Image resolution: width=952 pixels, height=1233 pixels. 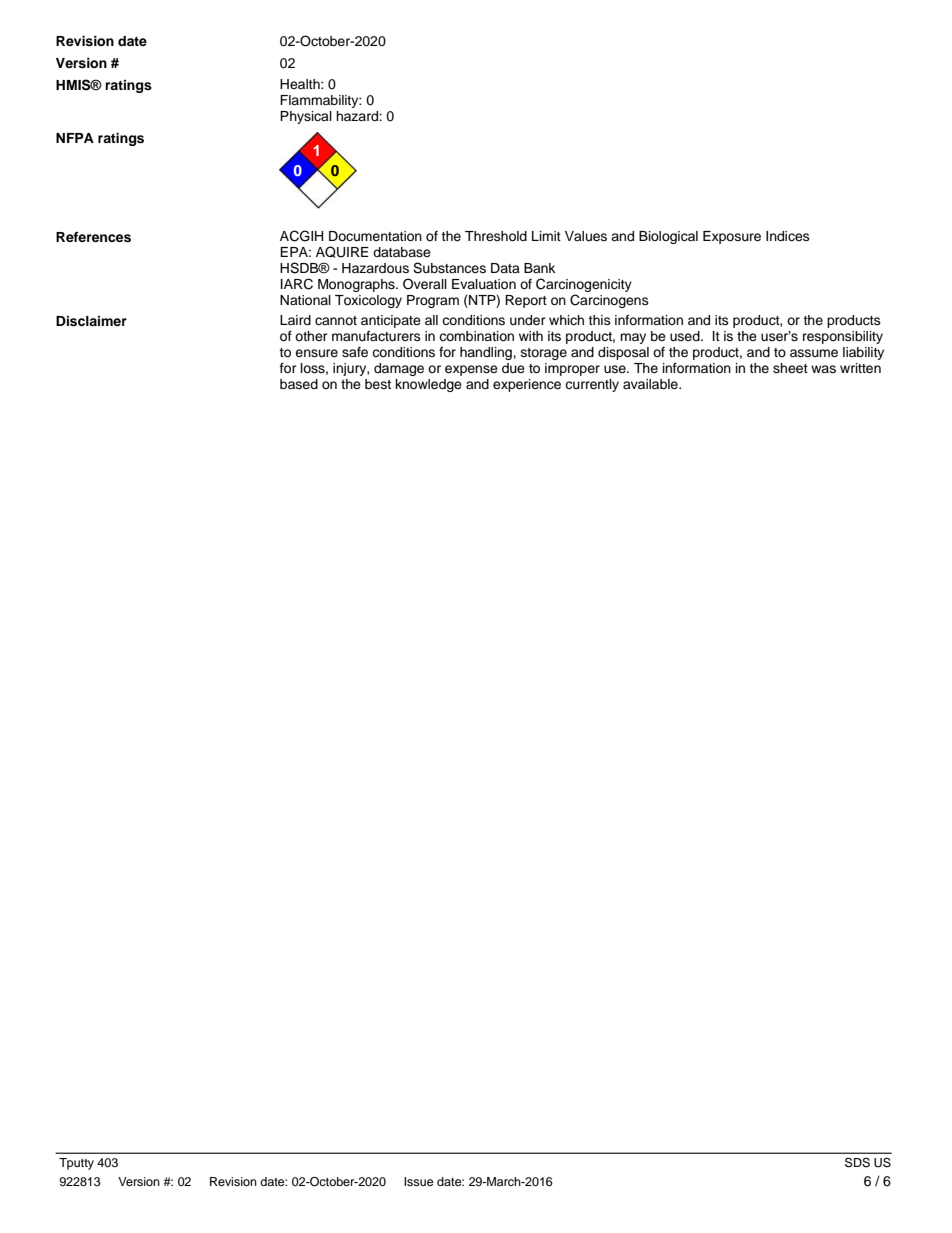 What do you see at coordinates (419, 1181) in the image?
I see `Issue` at bounding box center [419, 1181].
